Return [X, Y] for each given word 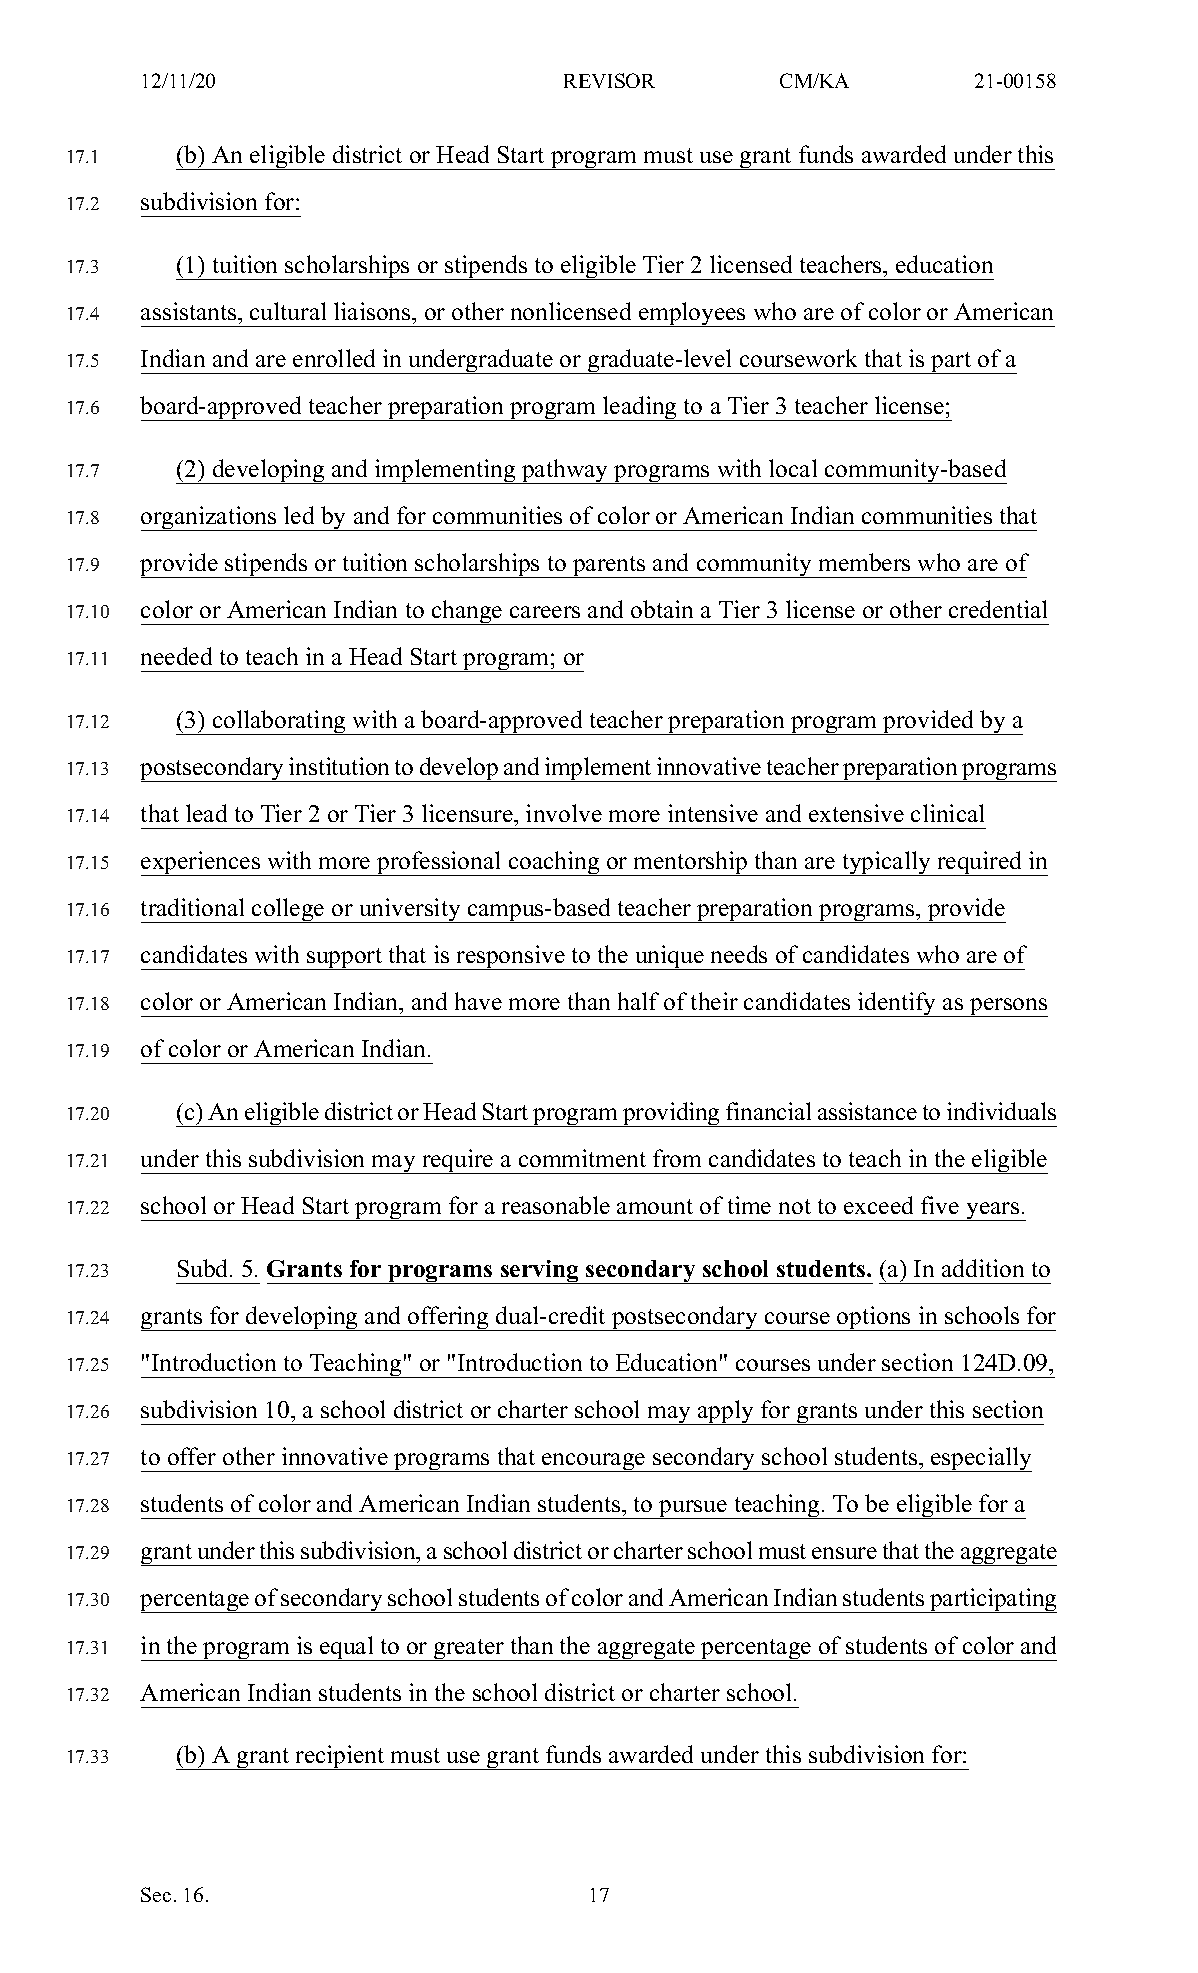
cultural [288, 311]
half [638, 1001]
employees [692, 314]
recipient [340, 1757]
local [793, 468]
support [345, 959]
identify [897, 1004]
